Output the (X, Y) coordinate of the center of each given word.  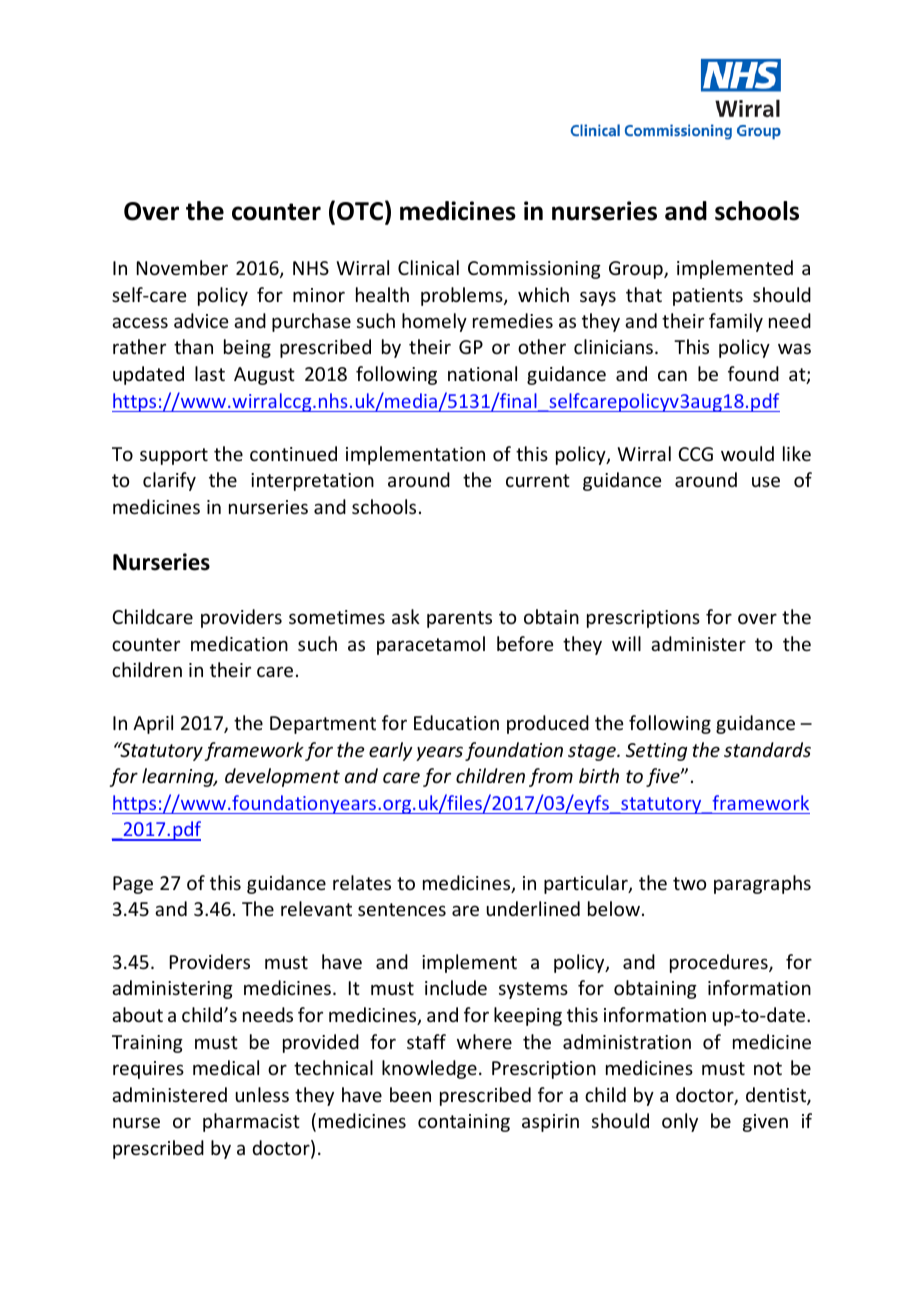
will (626, 643)
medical (226, 1067)
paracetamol (431, 645)
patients (708, 297)
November (182, 267)
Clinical (428, 267)
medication (239, 643)
